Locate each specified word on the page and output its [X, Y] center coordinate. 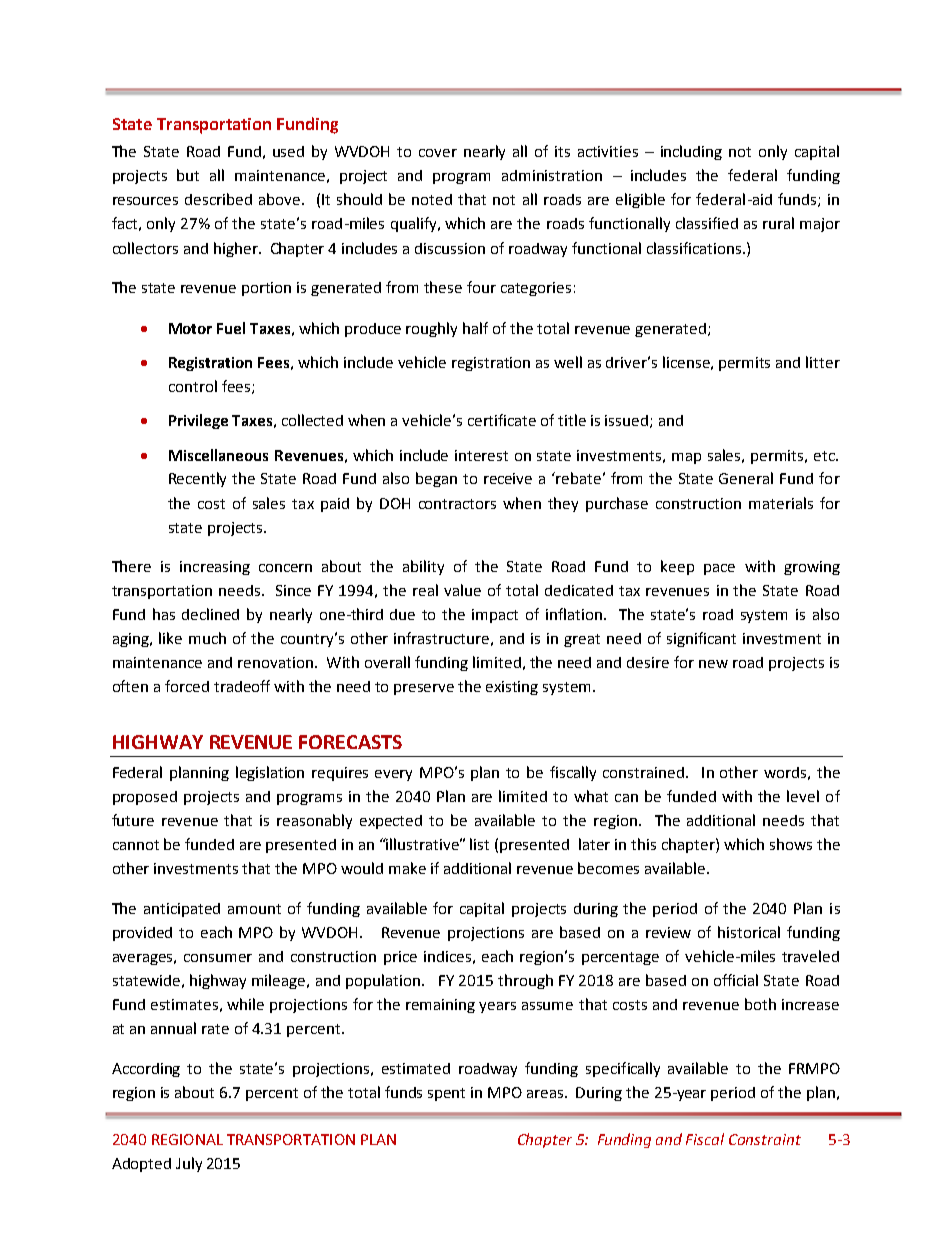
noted [432, 199]
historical [749, 932]
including [691, 152]
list [479, 844]
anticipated [182, 910]
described [218, 199]
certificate [502, 420]
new [713, 664]
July [189, 1164]
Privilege [198, 421]
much [207, 638]
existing [512, 688]
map [686, 458]
